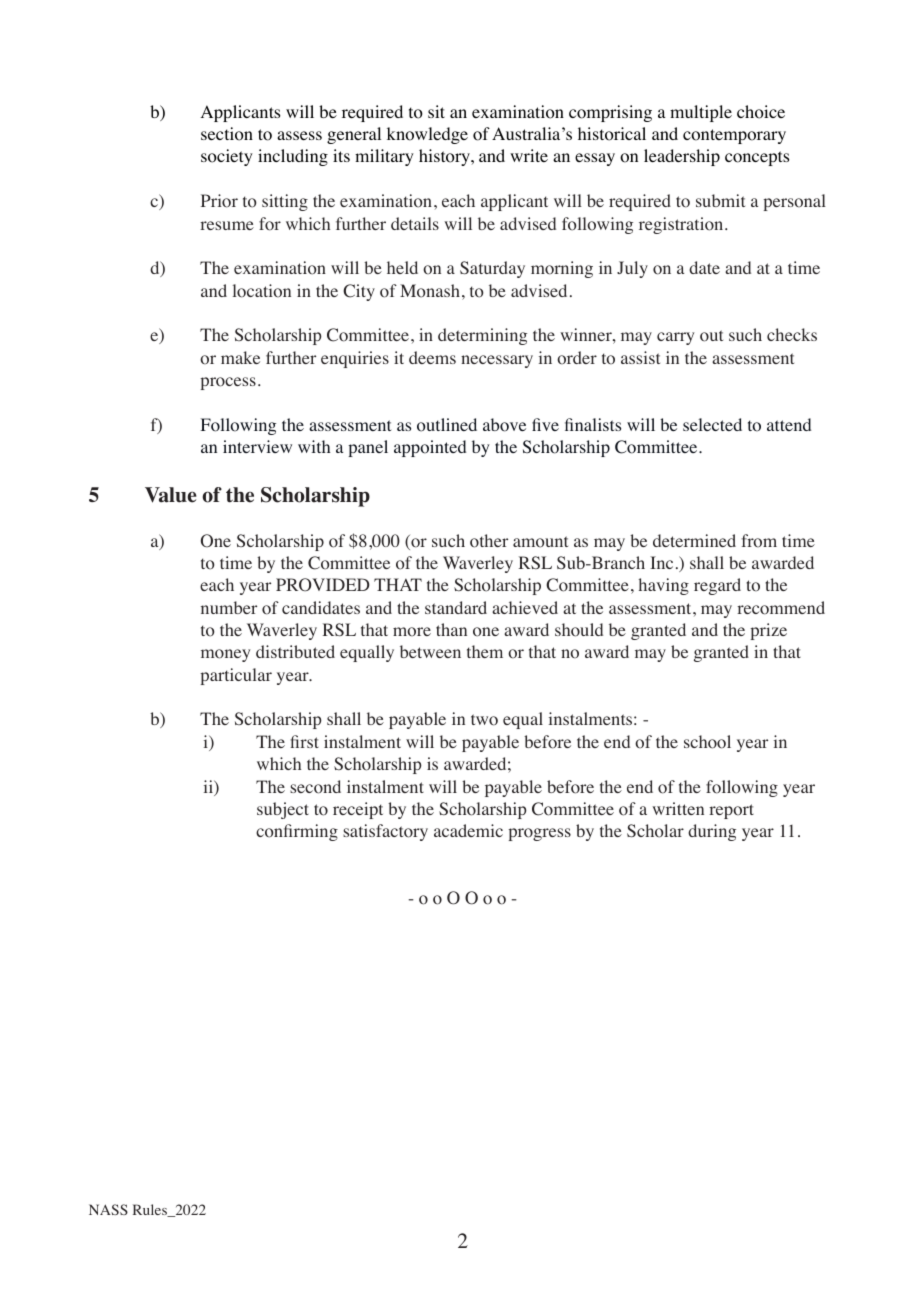 The image size is (924, 1308). Describe the element at coordinates (468, 830) in the screenshot. I see `academic` at that location.
